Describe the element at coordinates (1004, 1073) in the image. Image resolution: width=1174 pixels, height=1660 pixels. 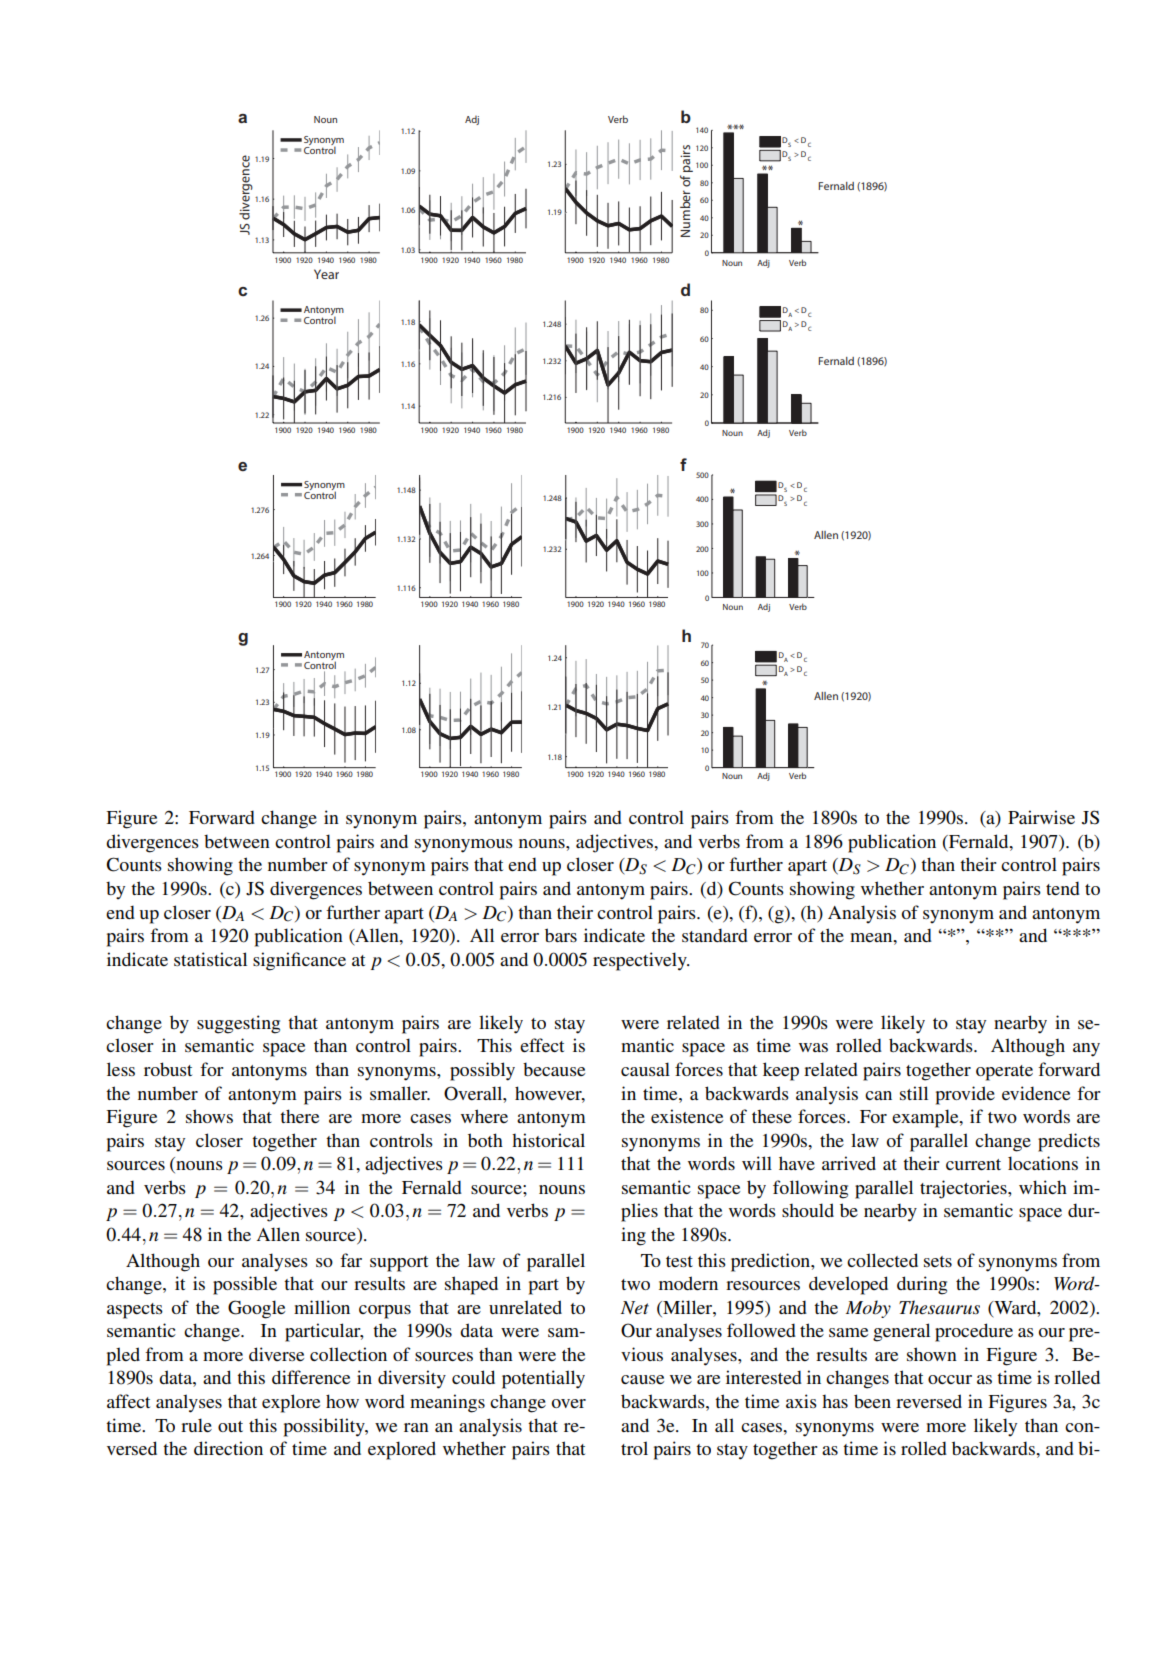
I see `operate` at that location.
